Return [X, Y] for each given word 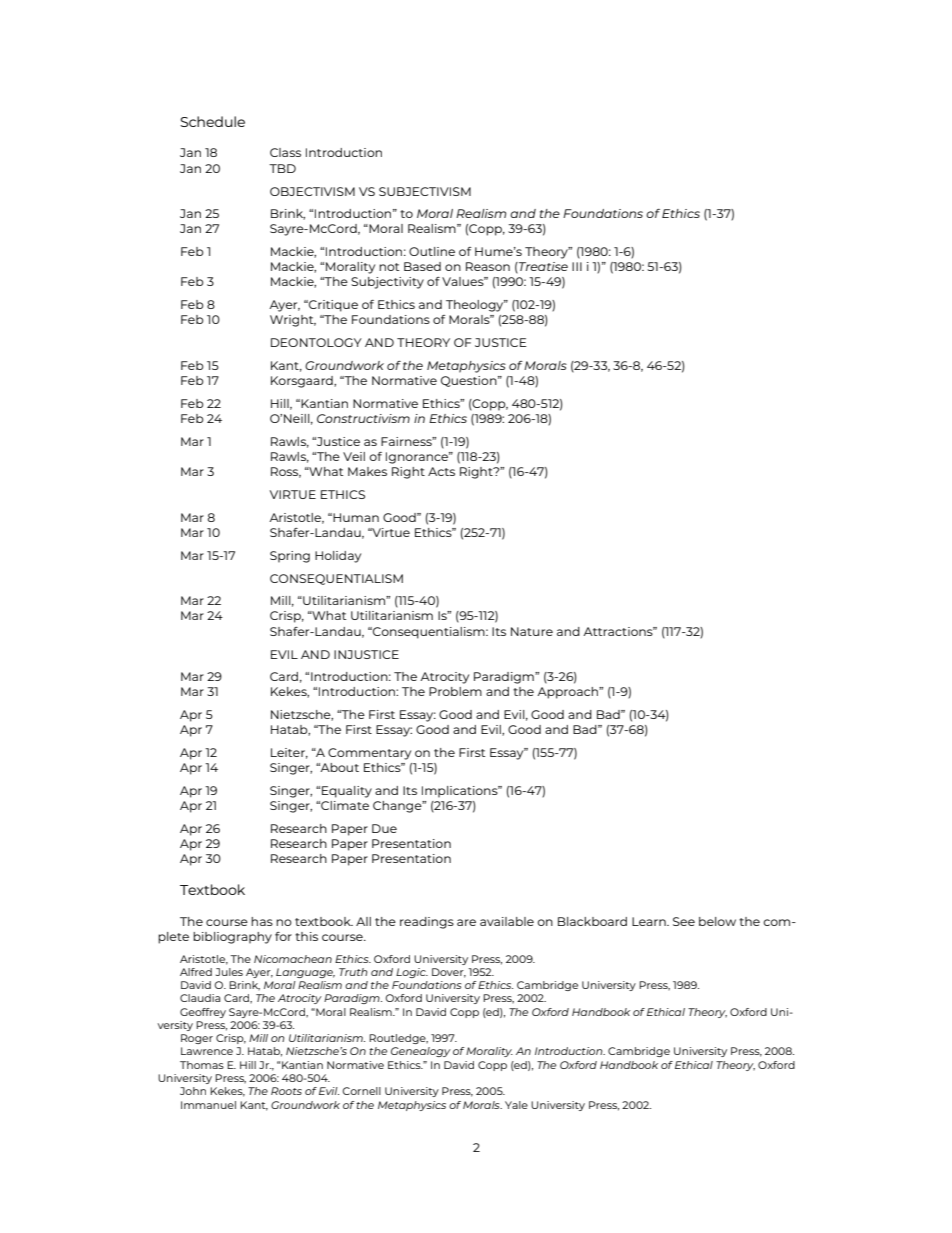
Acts [441, 471]
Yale [516, 1105]
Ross [286, 472]
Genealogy [421, 1052]
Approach [568, 693]
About [338, 767]
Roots [286, 1091]
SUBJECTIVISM [425, 191]
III [577, 266]
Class [285, 152]
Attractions [619, 631]
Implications [461, 792]
